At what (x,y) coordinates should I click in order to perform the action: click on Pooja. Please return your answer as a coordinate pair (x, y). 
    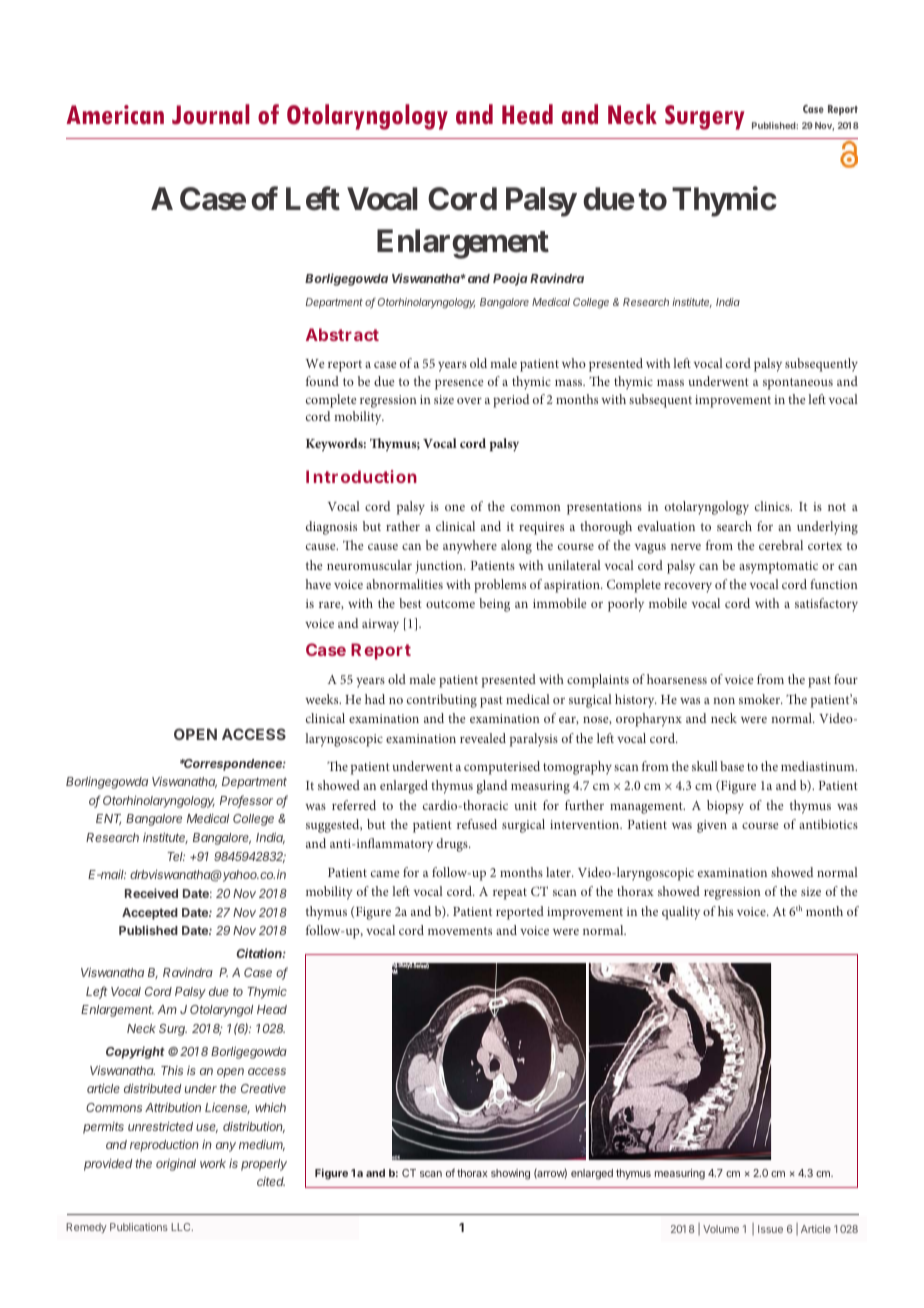
    Looking at the image, I should click on (510, 279).
